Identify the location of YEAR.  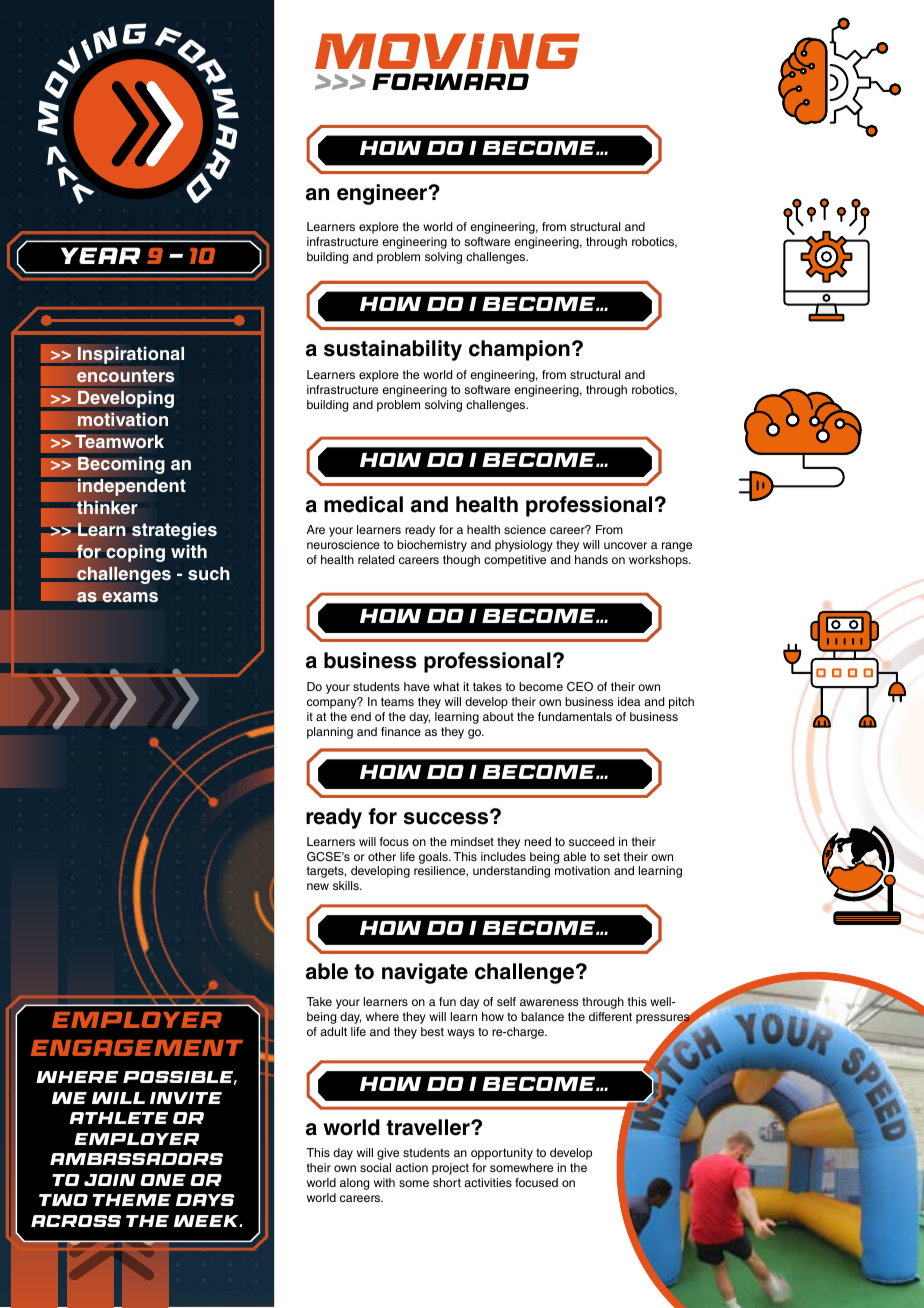
(101, 255).
